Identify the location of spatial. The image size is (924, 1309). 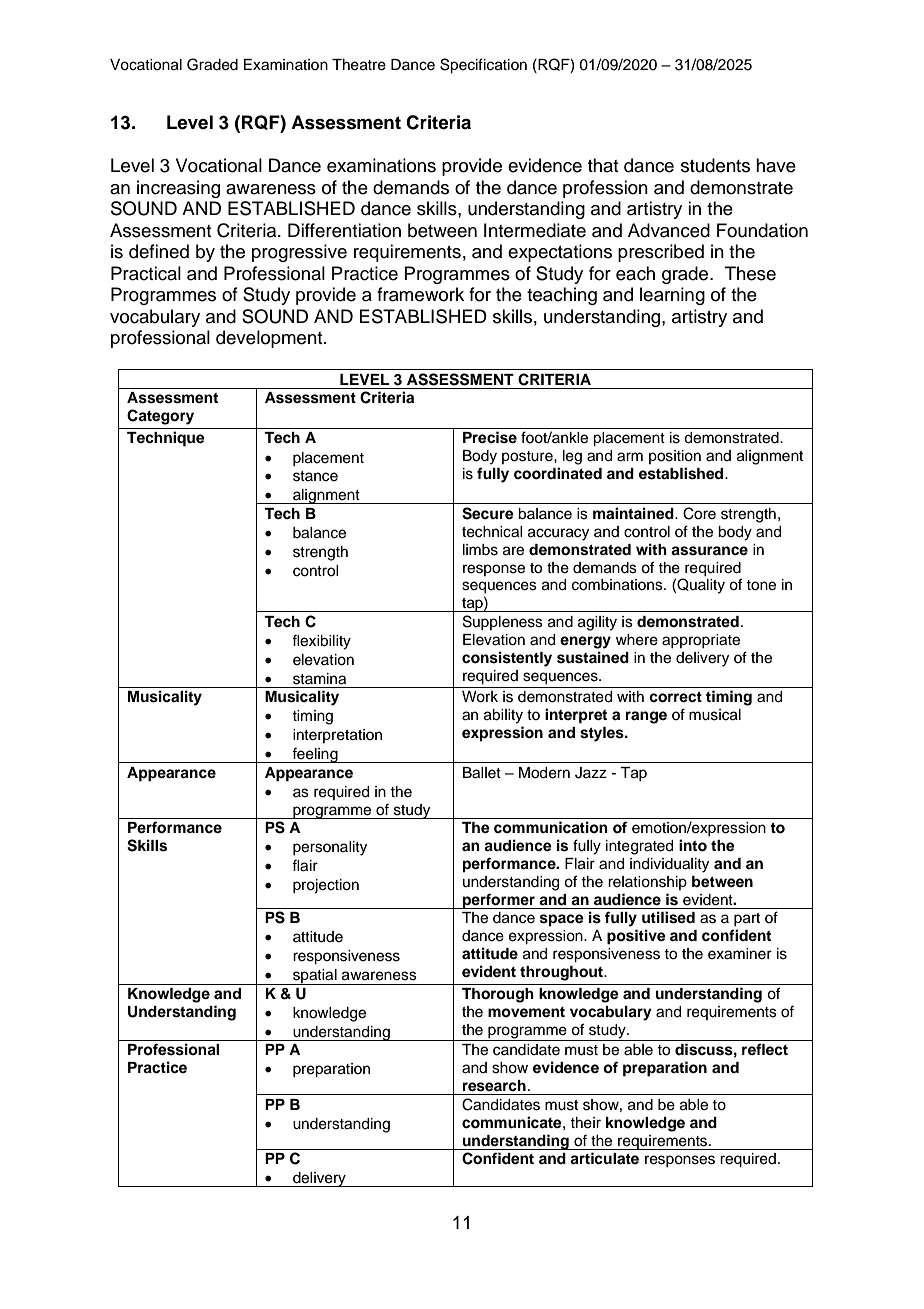
(315, 977).
